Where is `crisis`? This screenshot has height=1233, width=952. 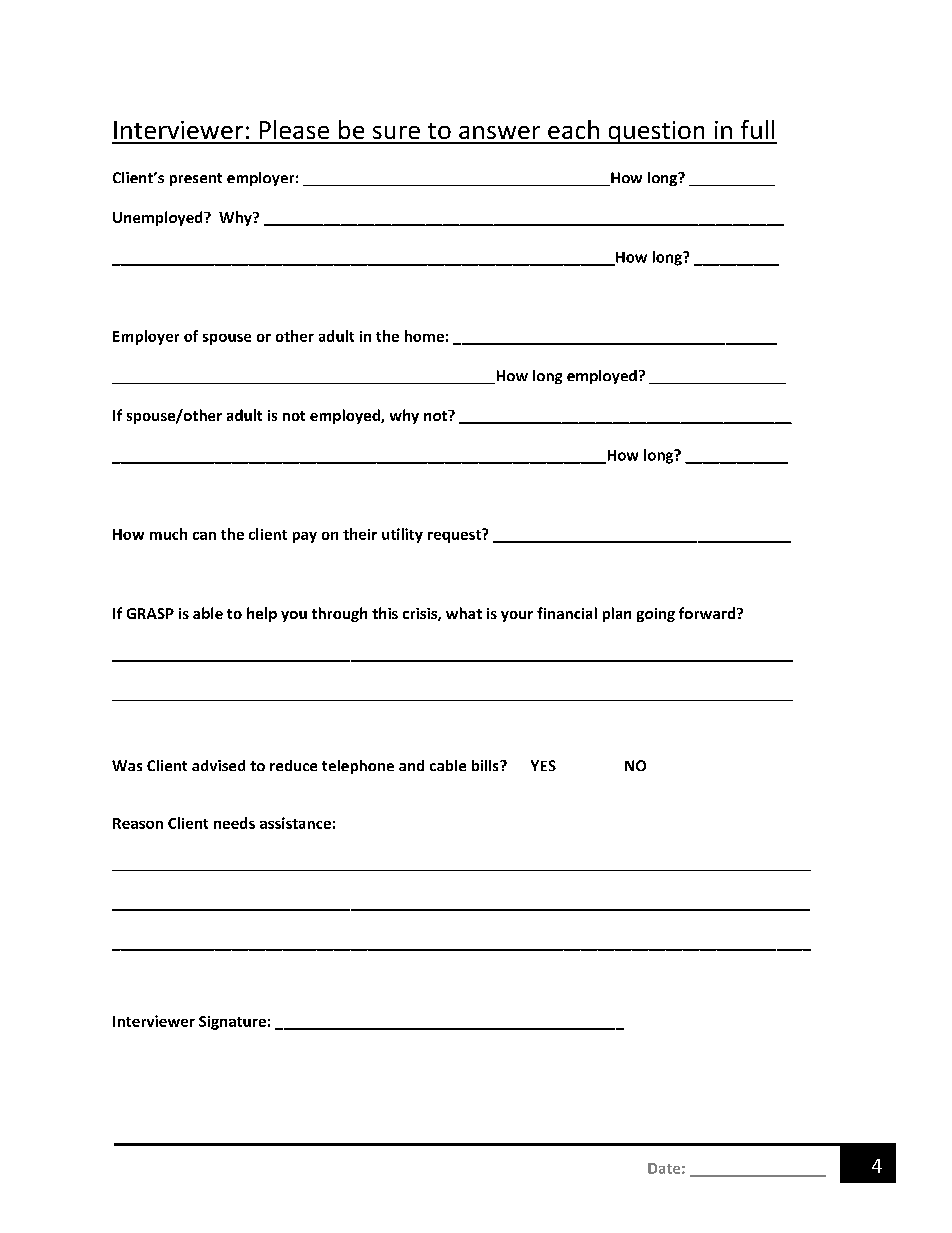 crisis is located at coordinates (421, 614).
